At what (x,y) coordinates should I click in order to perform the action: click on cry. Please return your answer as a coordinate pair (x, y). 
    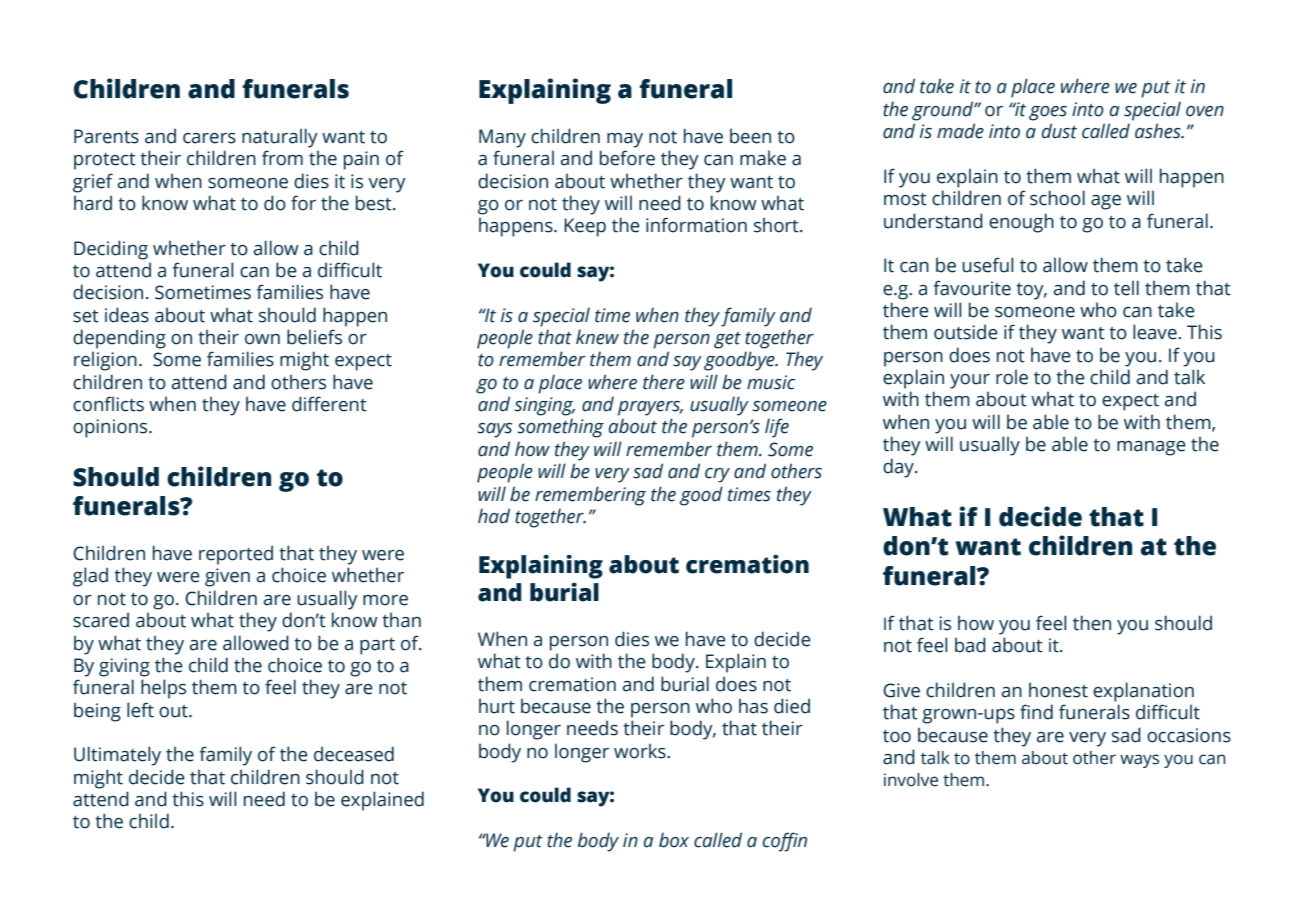
    Looking at the image, I should click on (717, 475).
